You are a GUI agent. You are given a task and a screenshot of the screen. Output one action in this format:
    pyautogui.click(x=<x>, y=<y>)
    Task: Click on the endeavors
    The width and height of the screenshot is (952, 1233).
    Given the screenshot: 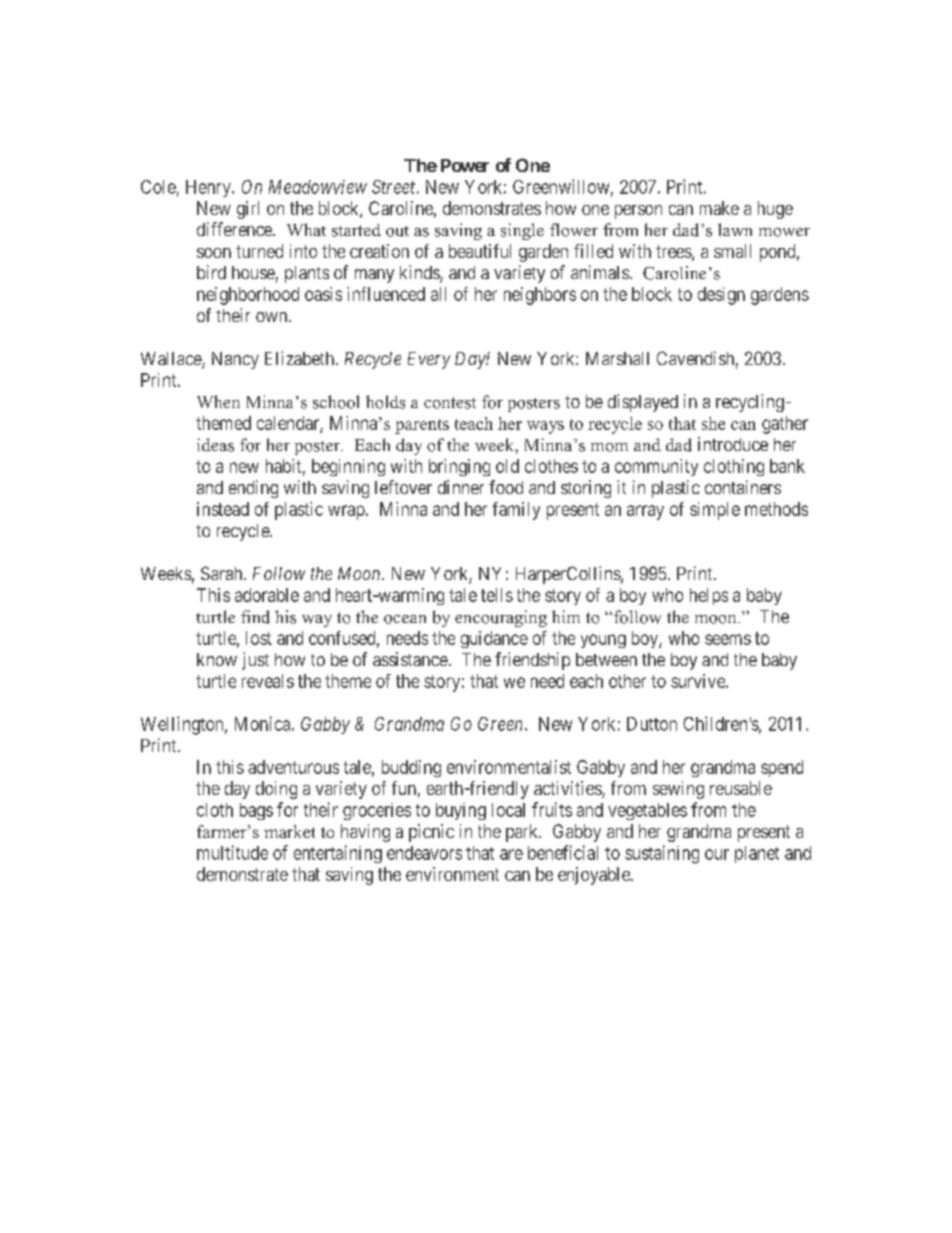 What is the action you would take?
    pyautogui.click(x=424, y=853)
